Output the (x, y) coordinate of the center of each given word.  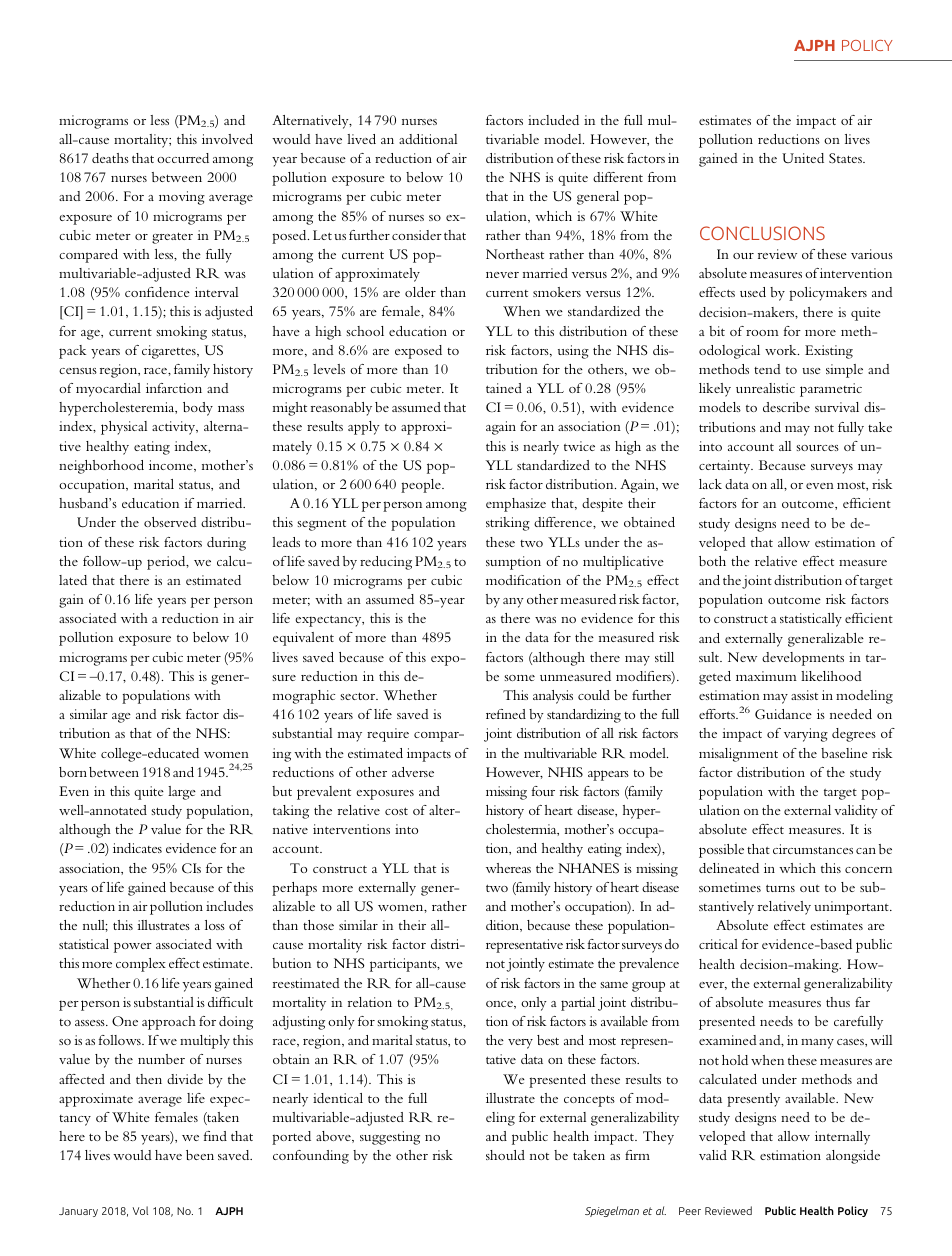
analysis (553, 697)
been (200, 1155)
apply (364, 428)
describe (786, 407)
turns (780, 888)
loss (215, 925)
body (198, 409)
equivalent (303, 639)
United (803, 158)
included (553, 120)
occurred (183, 158)
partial (578, 1004)
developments (803, 659)
